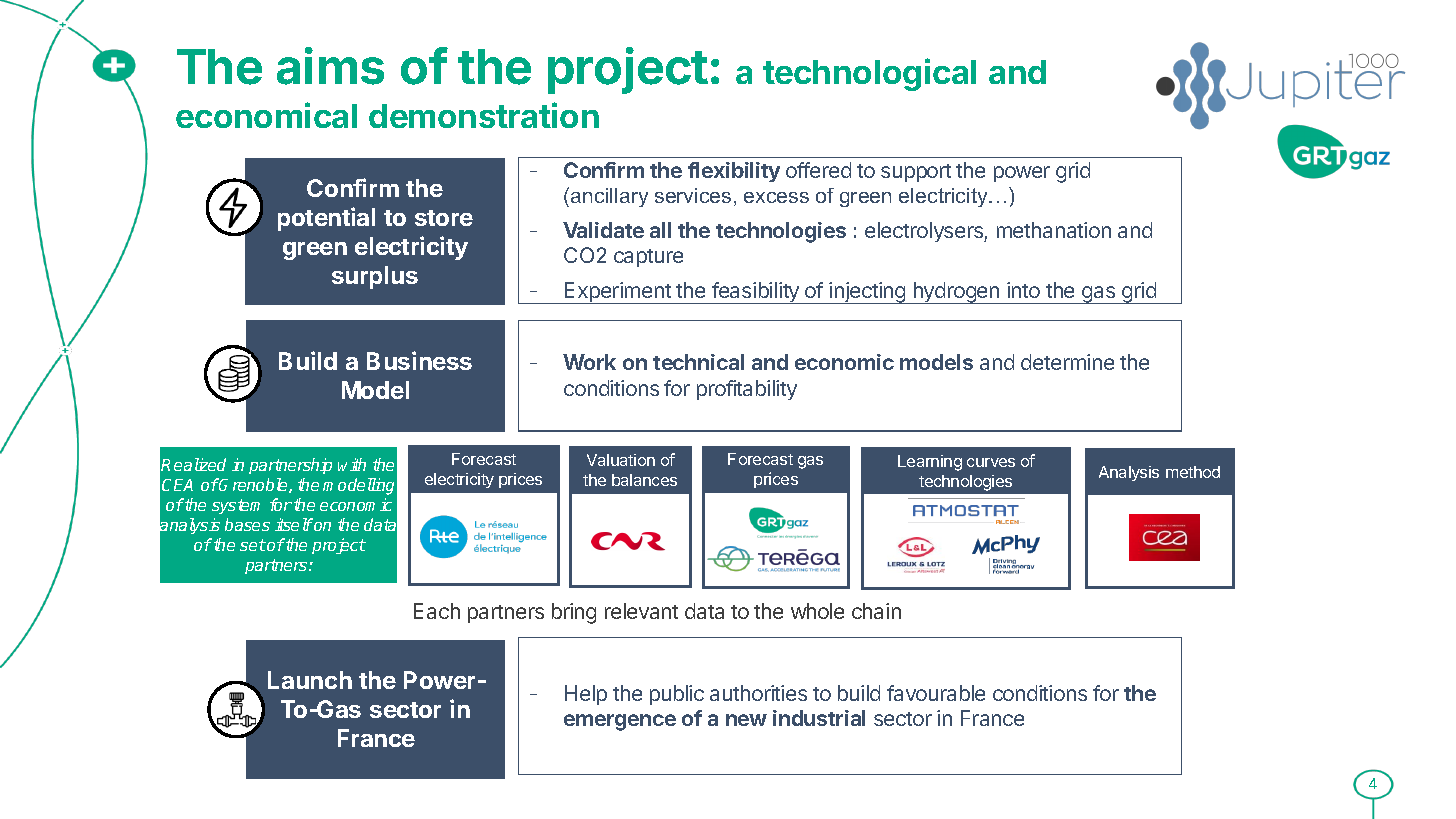 This screenshot has width=1456, height=819. I want to click on all, so click(660, 230).
